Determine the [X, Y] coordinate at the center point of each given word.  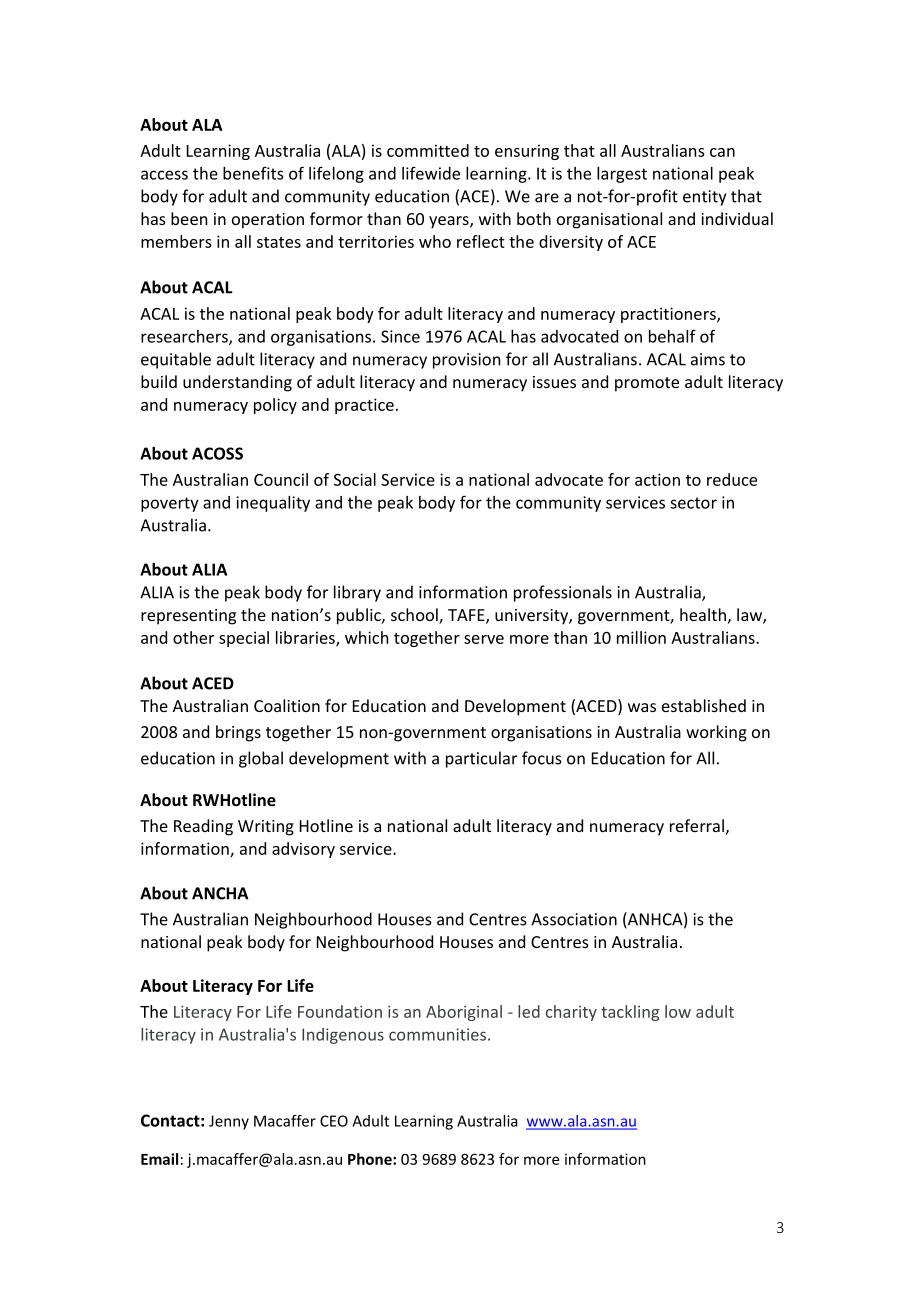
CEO [334, 1121]
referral [697, 825]
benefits [253, 173]
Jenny [229, 1122]
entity [704, 198]
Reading [203, 827]
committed [428, 150]
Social [355, 479]
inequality [273, 504]
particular [481, 759]
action [657, 479]
